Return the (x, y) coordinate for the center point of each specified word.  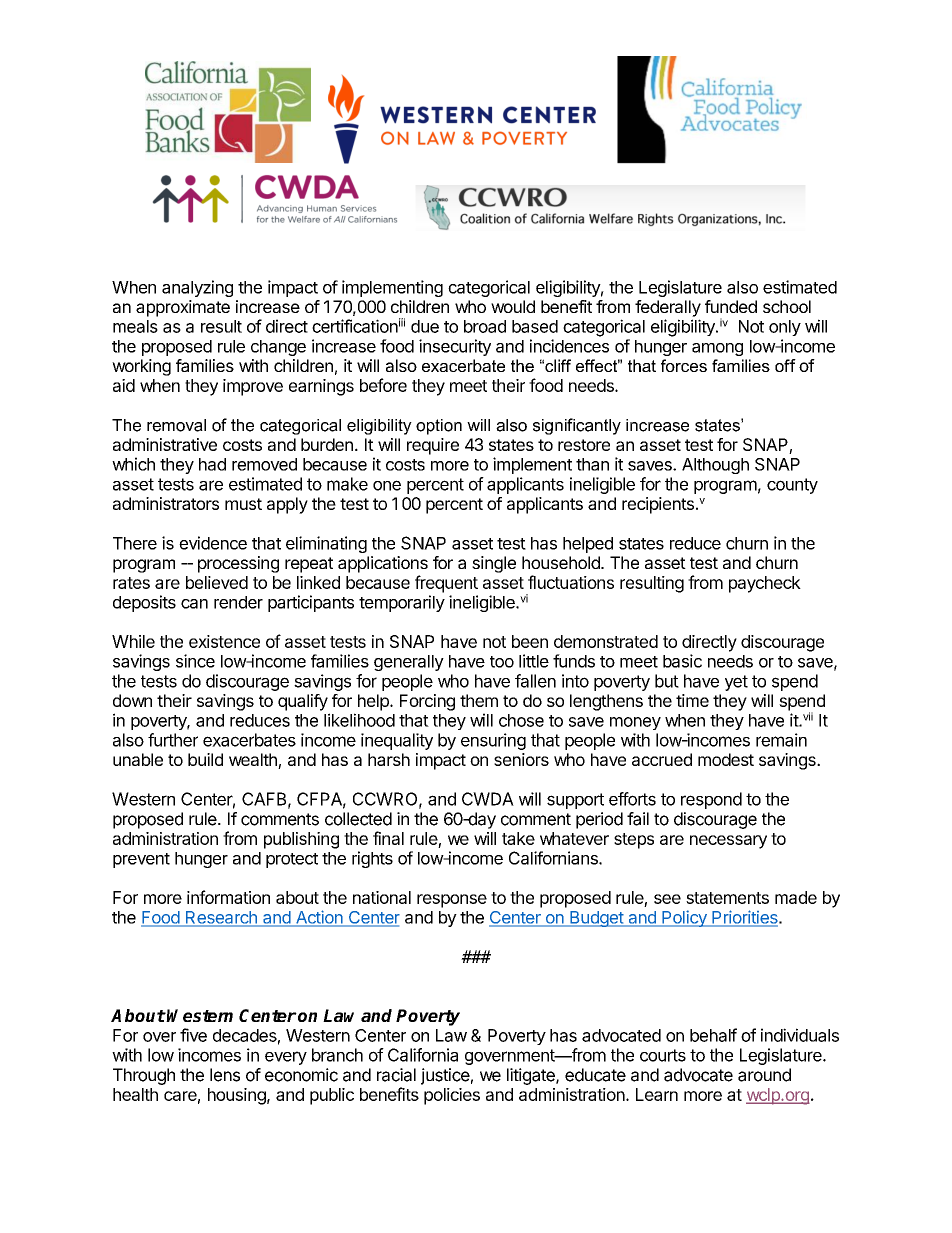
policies (452, 1096)
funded (731, 306)
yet (736, 683)
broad (485, 326)
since (195, 661)
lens (225, 1075)
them (479, 700)
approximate (183, 308)
